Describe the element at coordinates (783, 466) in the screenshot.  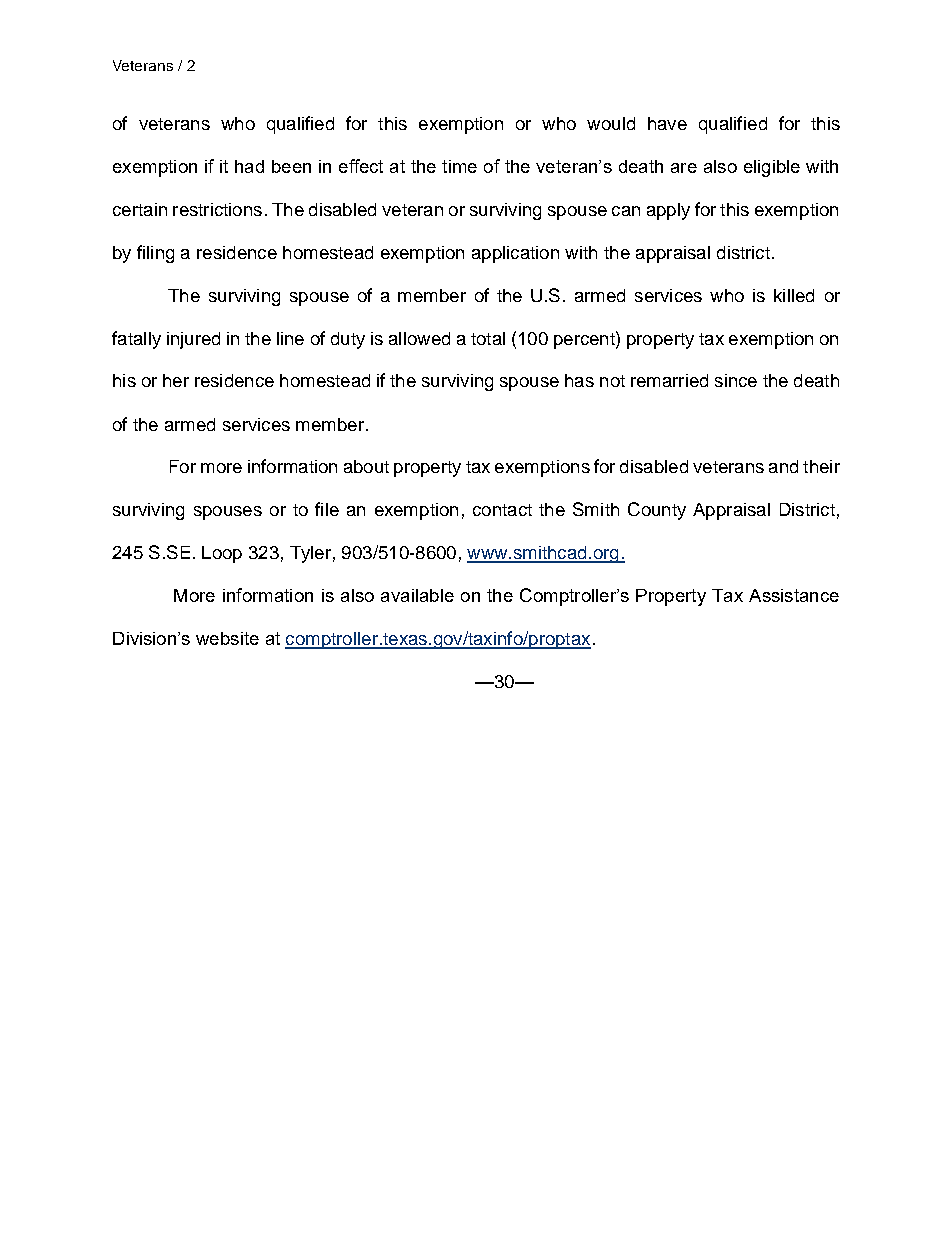
I see `and` at that location.
